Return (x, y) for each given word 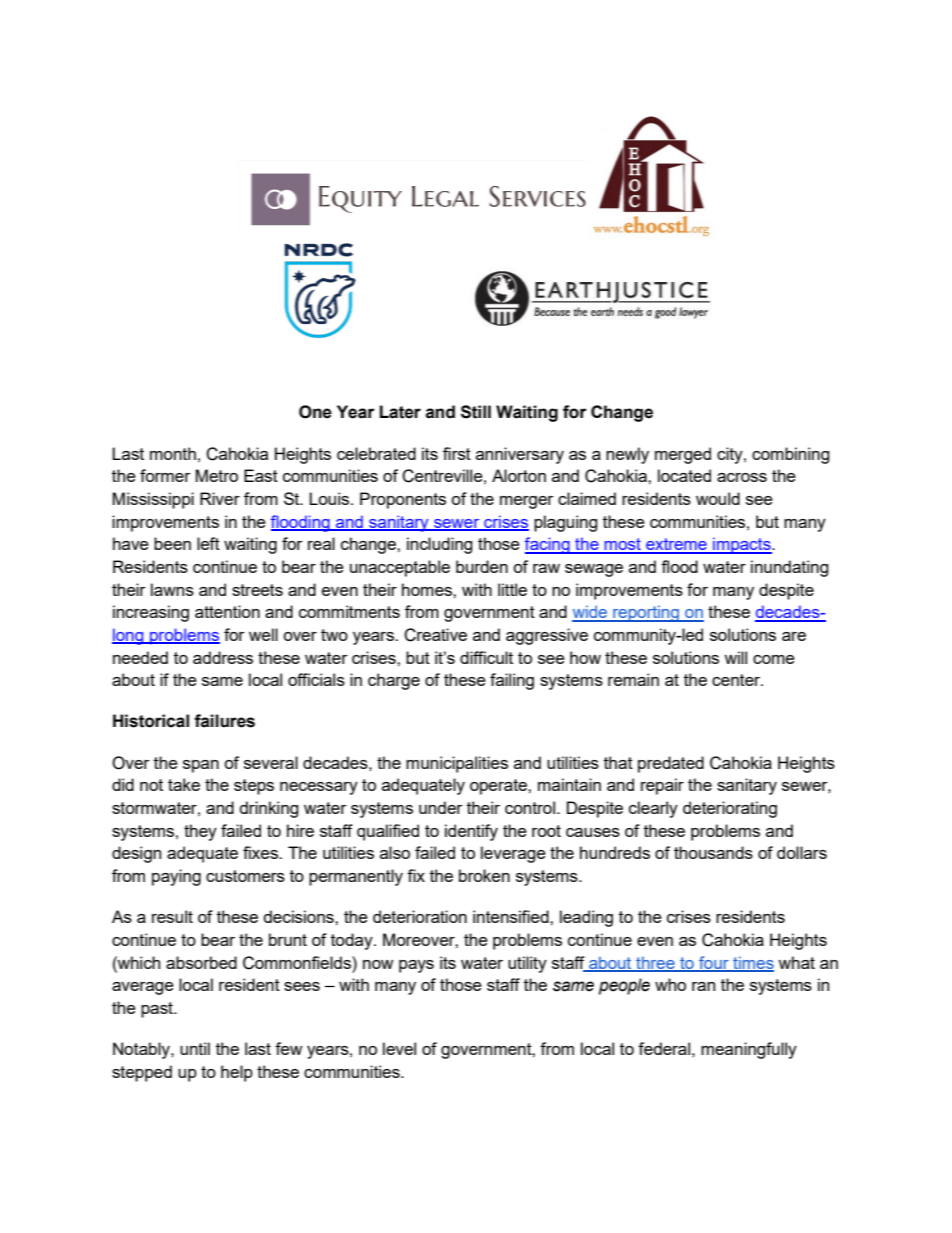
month (173, 453)
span (201, 766)
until (195, 1048)
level (399, 1048)
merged (683, 455)
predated (671, 764)
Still (476, 412)
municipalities (457, 764)
